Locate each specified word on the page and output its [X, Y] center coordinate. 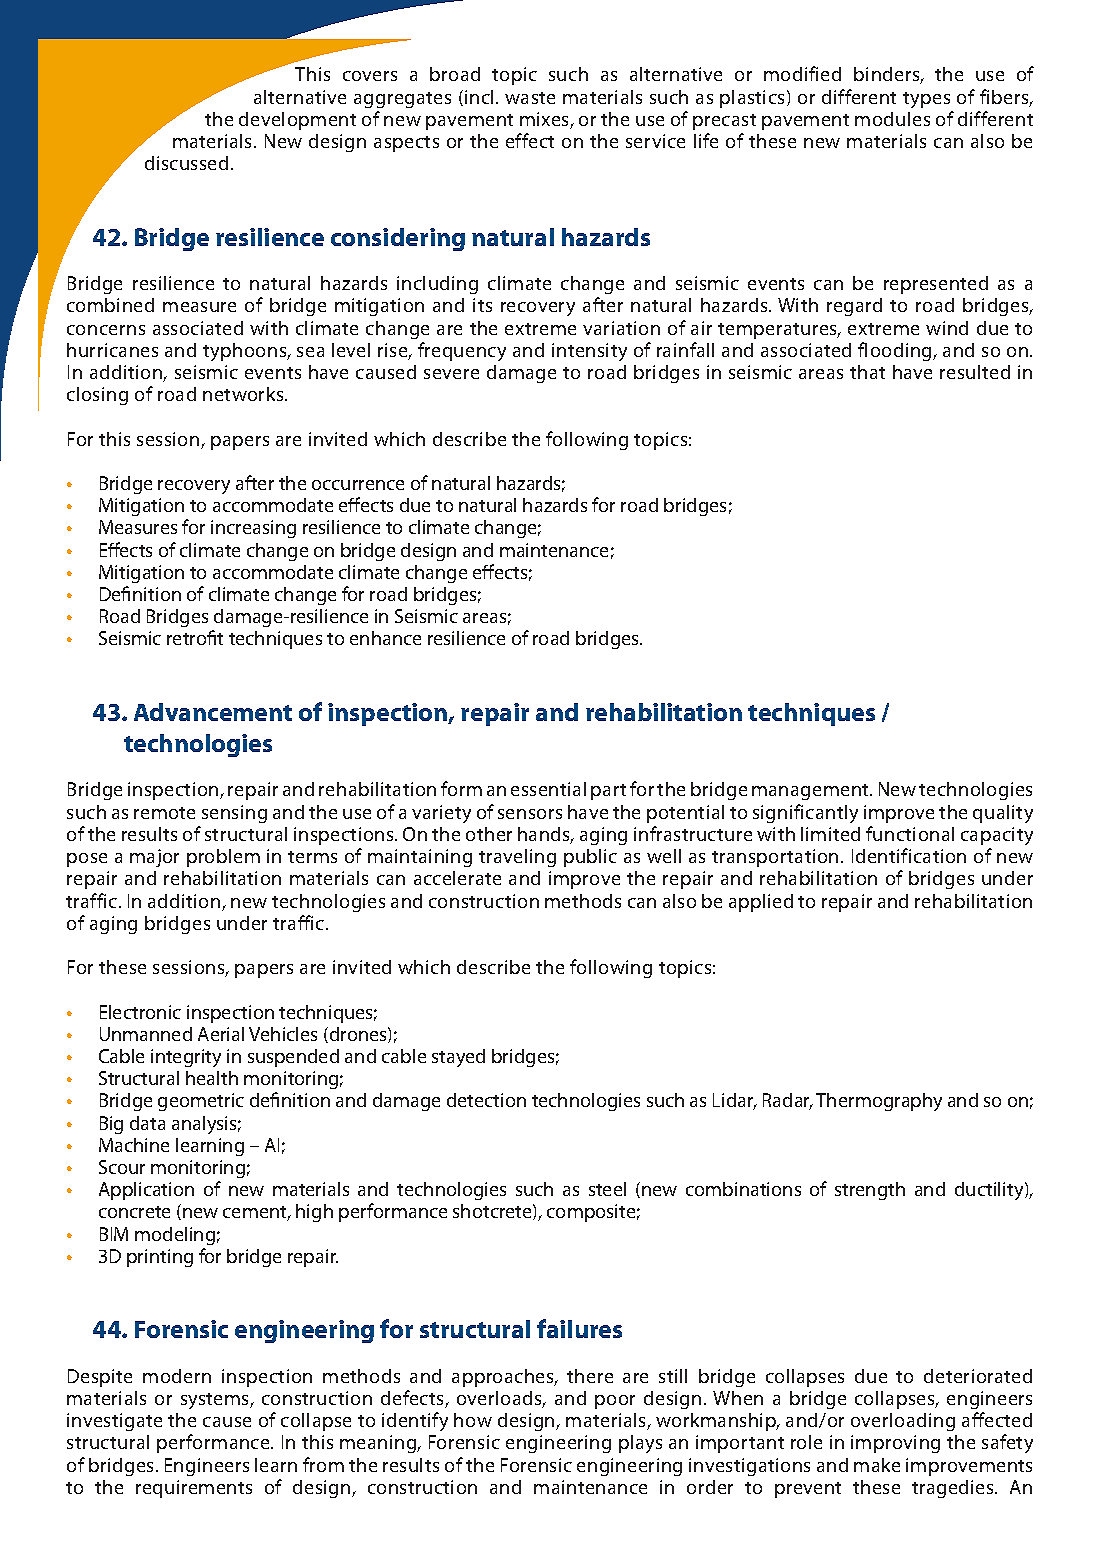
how [473, 1420]
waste [530, 98]
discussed [186, 163]
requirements [194, 1489]
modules [892, 119]
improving [895, 1444]
